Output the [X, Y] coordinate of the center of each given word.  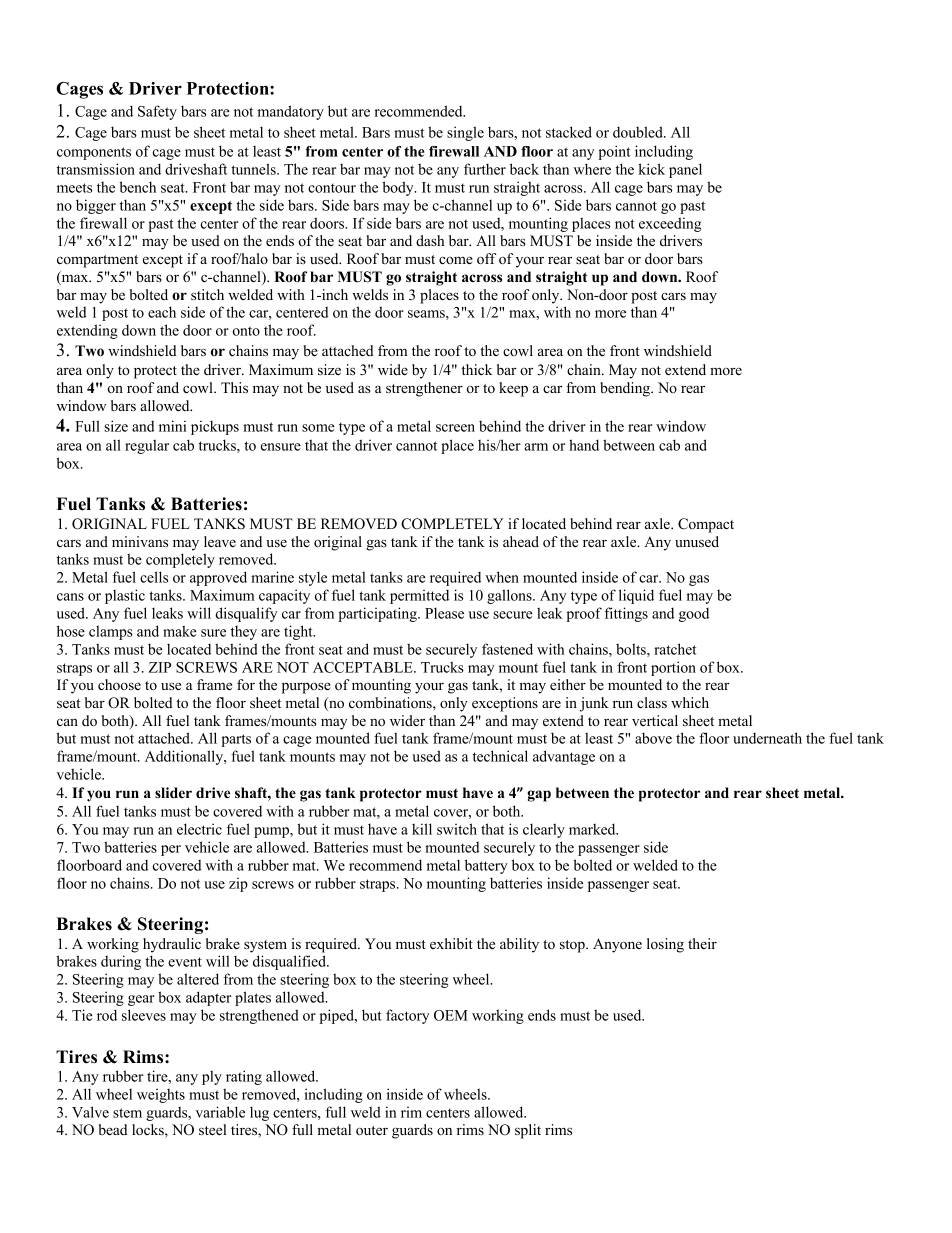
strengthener [424, 389]
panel [685, 170]
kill [422, 829]
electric [199, 829]
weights [161, 1096]
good [694, 614]
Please [444, 613]
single [465, 133]
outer [372, 1130]
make [180, 631]
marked [593, 829]
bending [626, 389]
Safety [157, 112]
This [234, 387]
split [528, 1131]
